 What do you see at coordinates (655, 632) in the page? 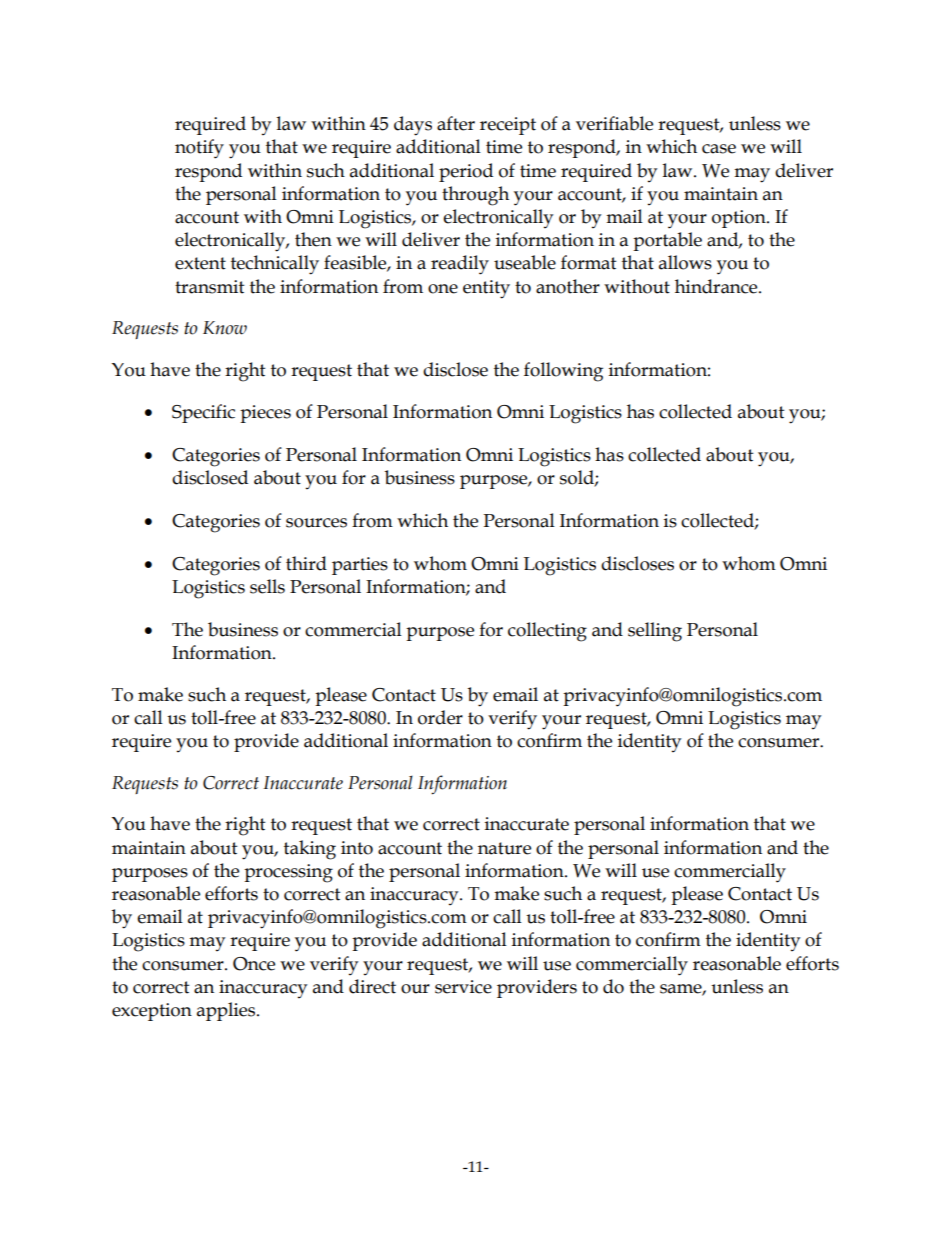
I see `selling` at bounding box center [655, 632].
